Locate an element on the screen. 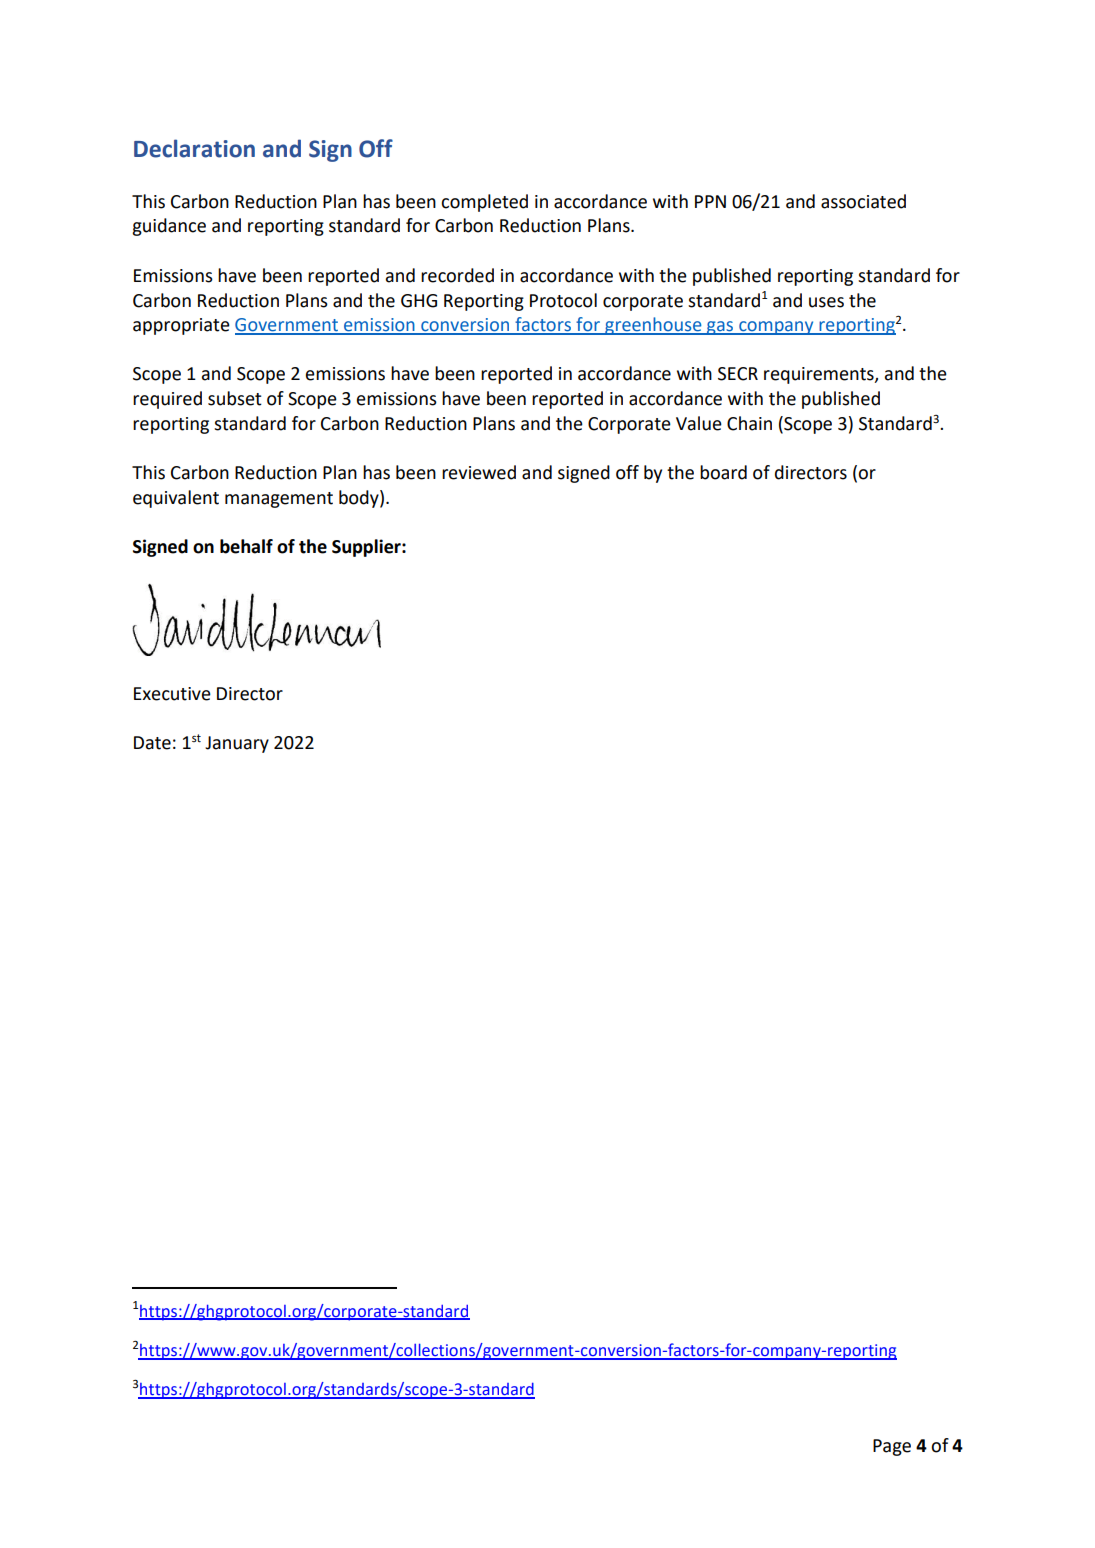 The image size is (1095, 1548). board is located at coordinates (723, 472).
